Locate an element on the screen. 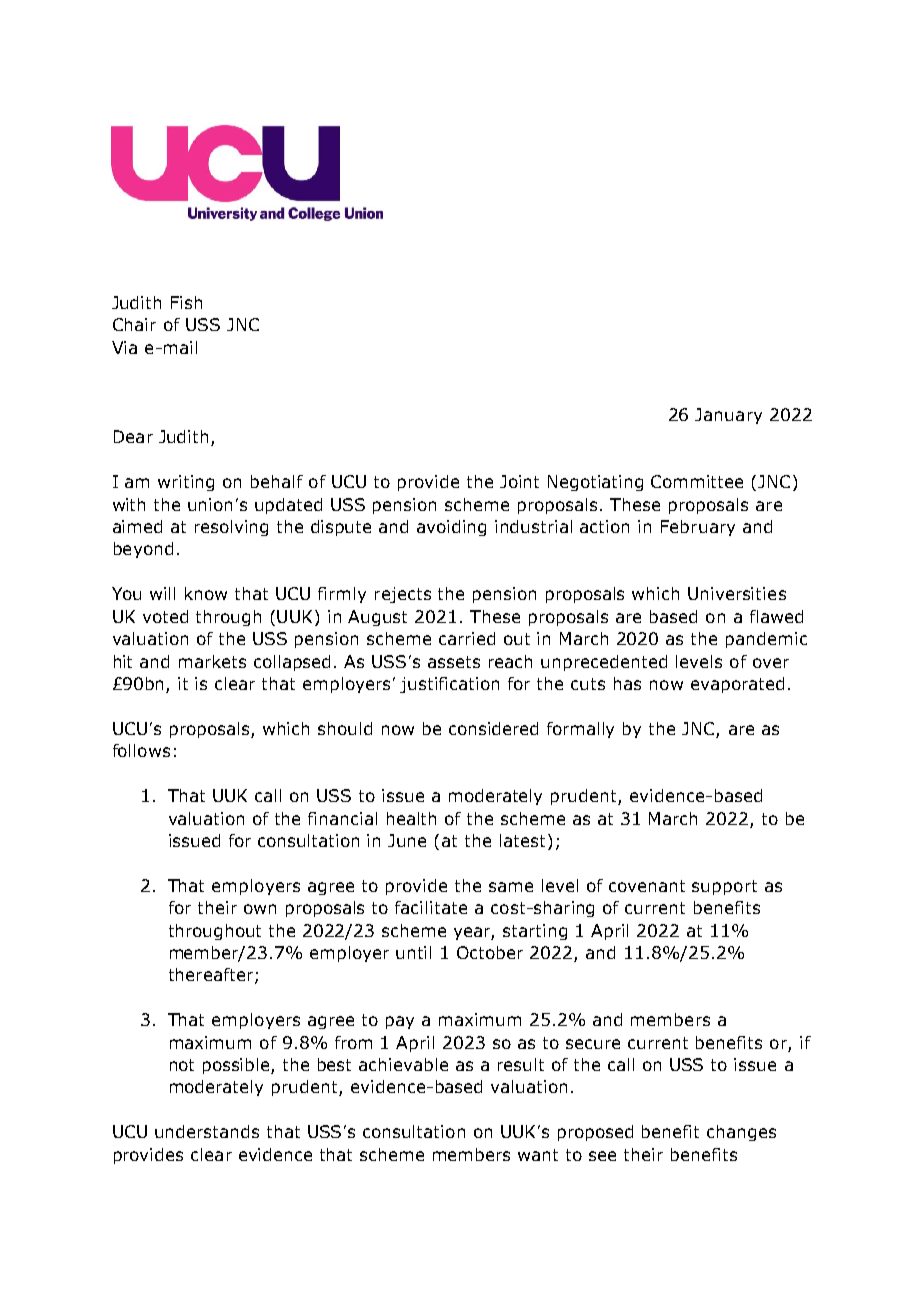 This screenshot has height=1308, width=924. support is located at coordinates (724, 887).
